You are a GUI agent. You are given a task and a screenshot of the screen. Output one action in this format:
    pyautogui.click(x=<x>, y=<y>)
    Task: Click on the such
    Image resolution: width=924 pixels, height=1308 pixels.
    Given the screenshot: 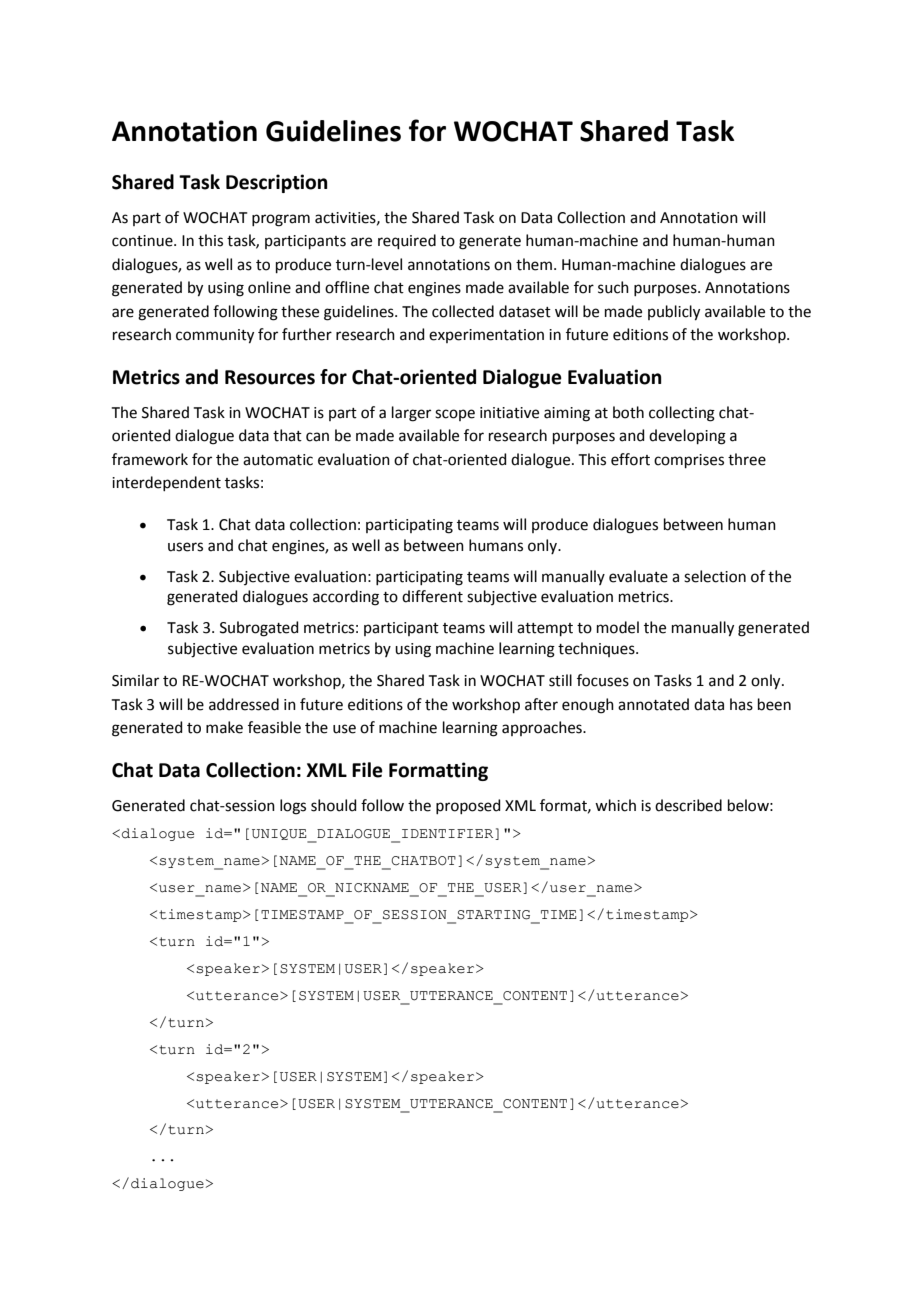 What is the action you would take?
    pyautogui.click(x=613, y=287)
